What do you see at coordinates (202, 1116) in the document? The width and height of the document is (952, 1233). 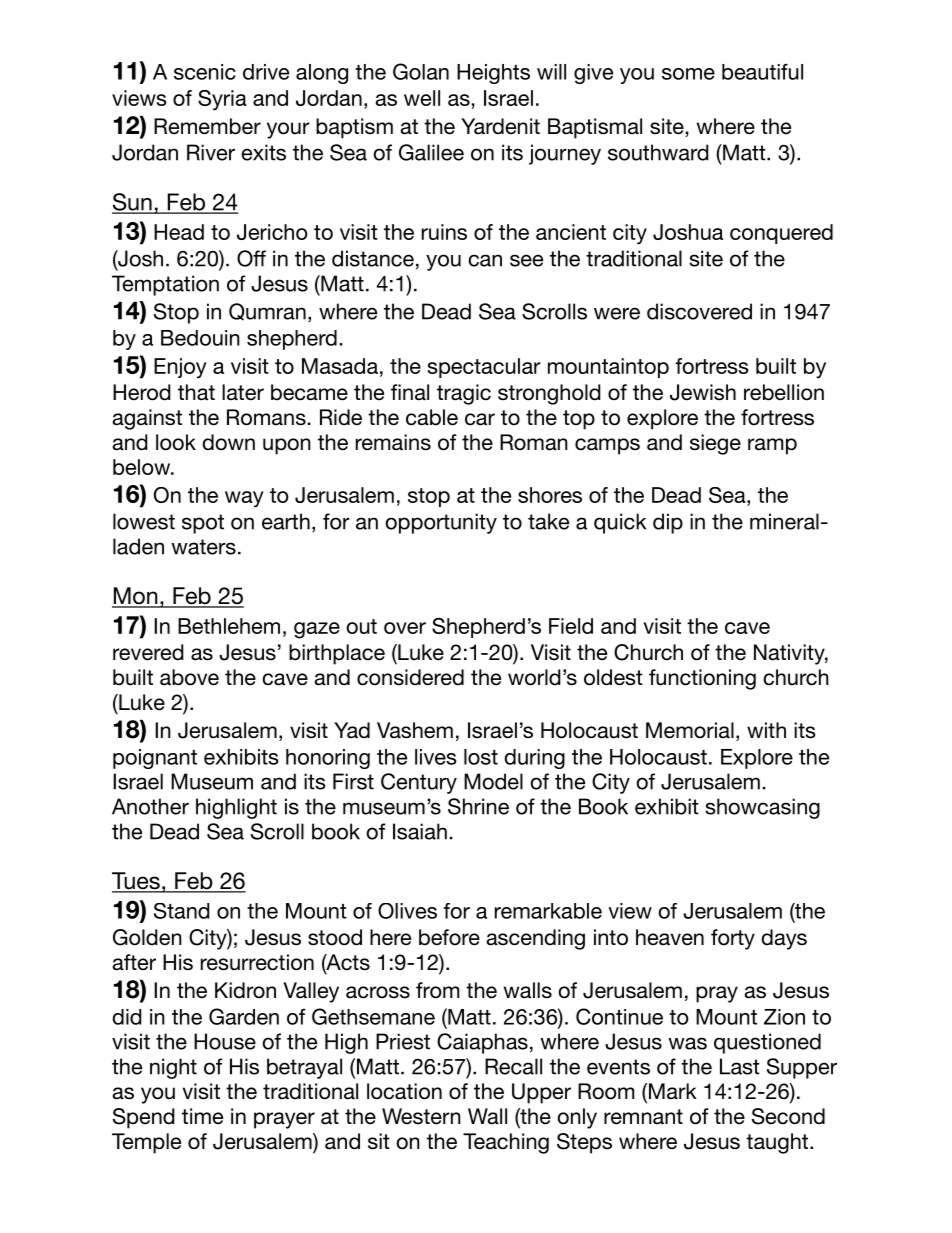 I see `time` at bounding box center [202, 1116].
